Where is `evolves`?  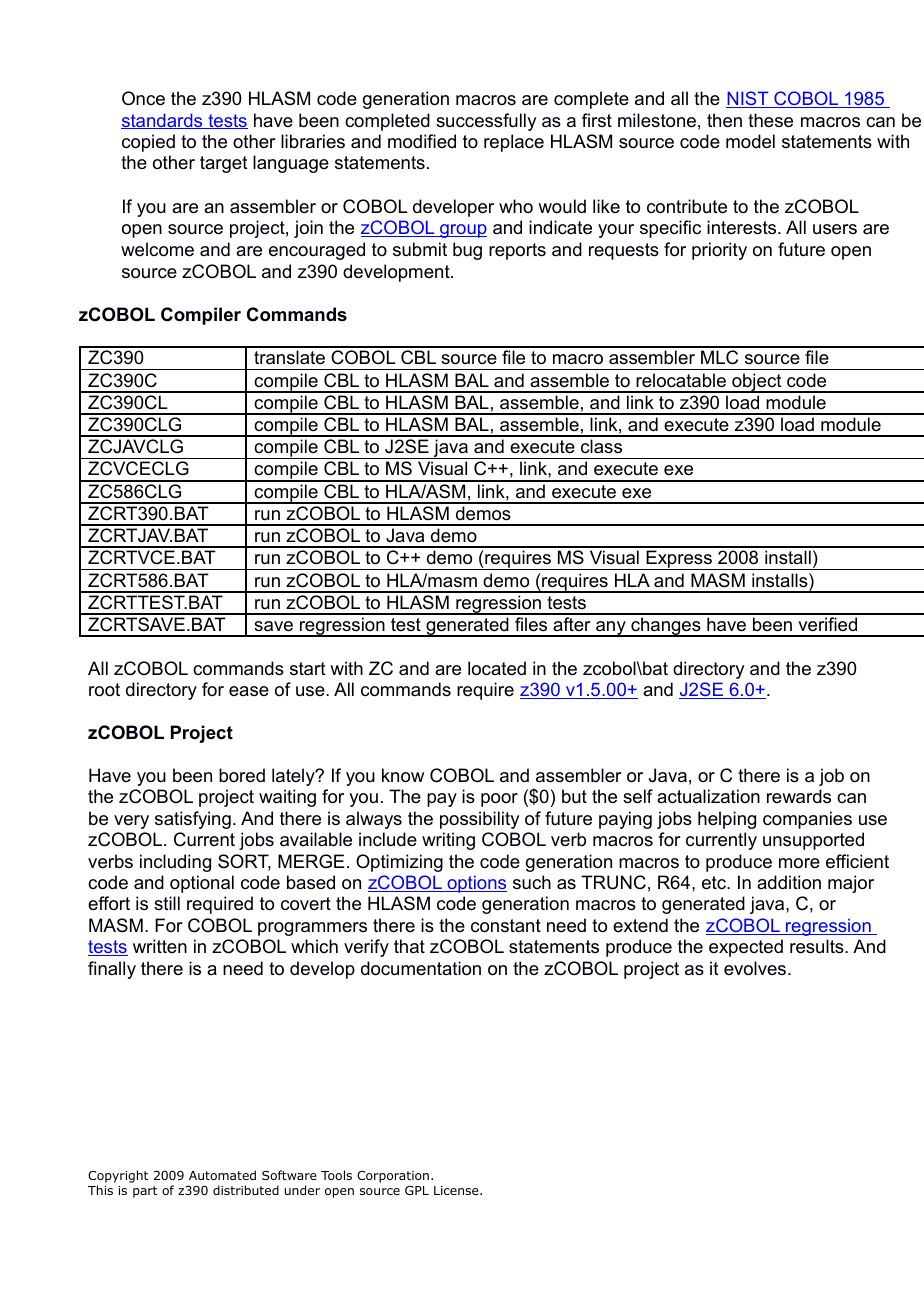 evolves is located at coordinates (756, 968).
